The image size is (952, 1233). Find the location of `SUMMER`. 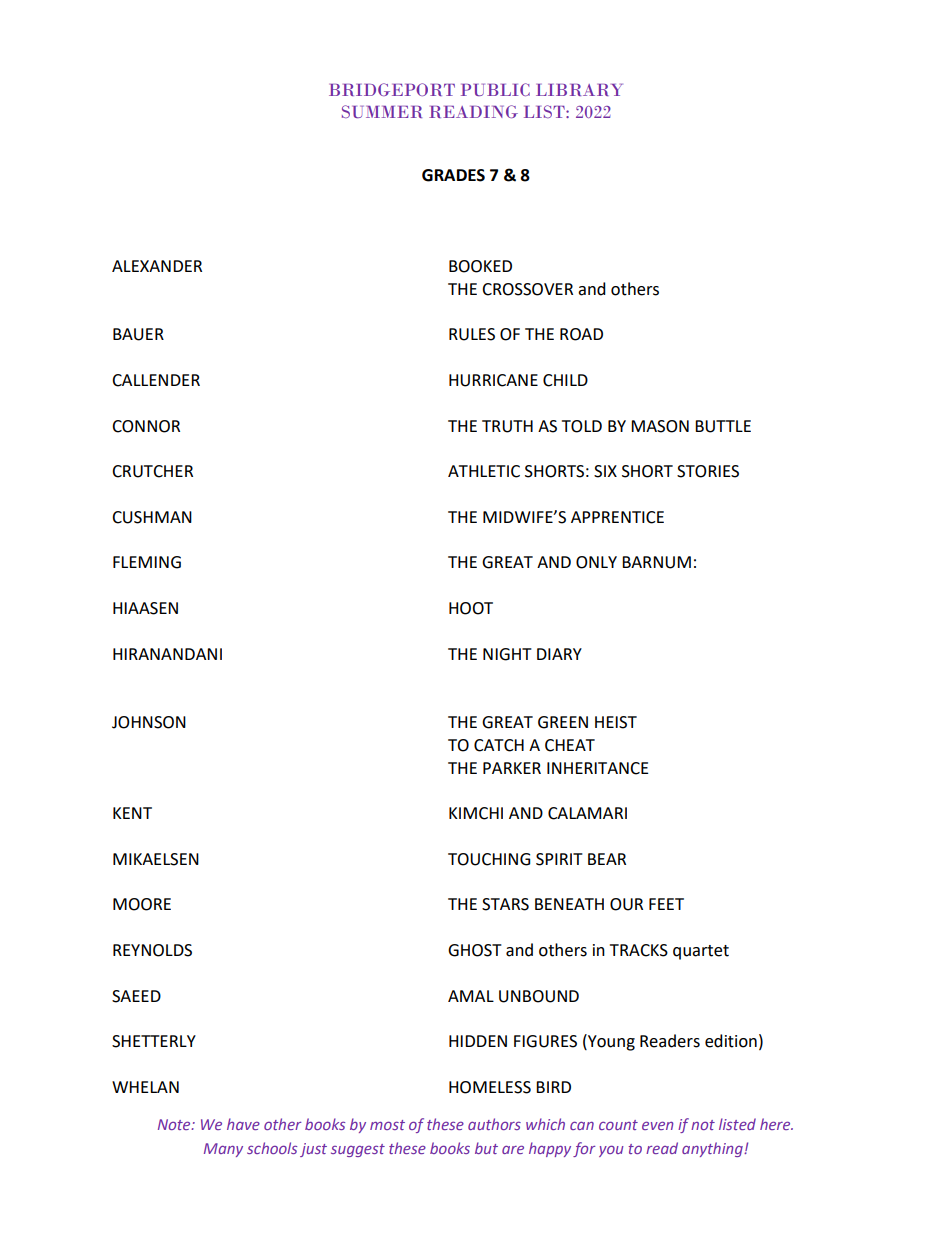

SUMMER is located at coordinates (382, 111).
